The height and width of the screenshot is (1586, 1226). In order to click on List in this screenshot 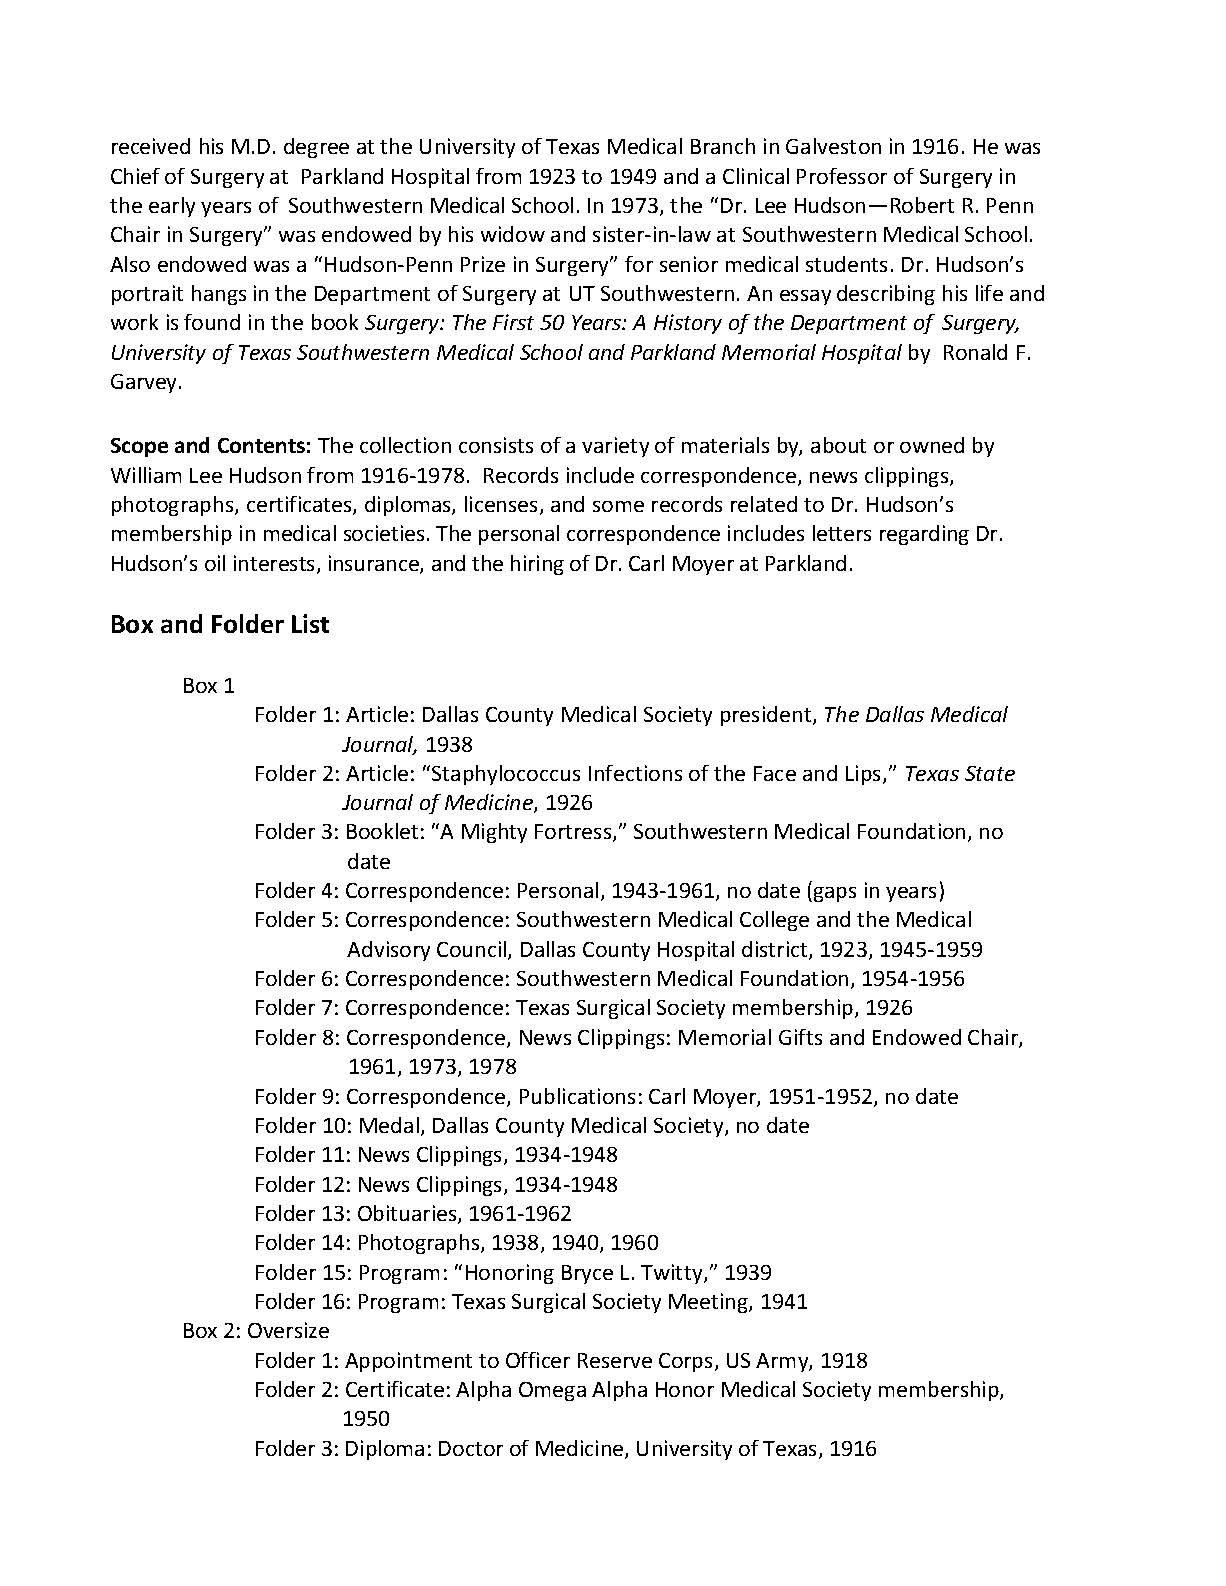, I will do `click(310, 623)`.
